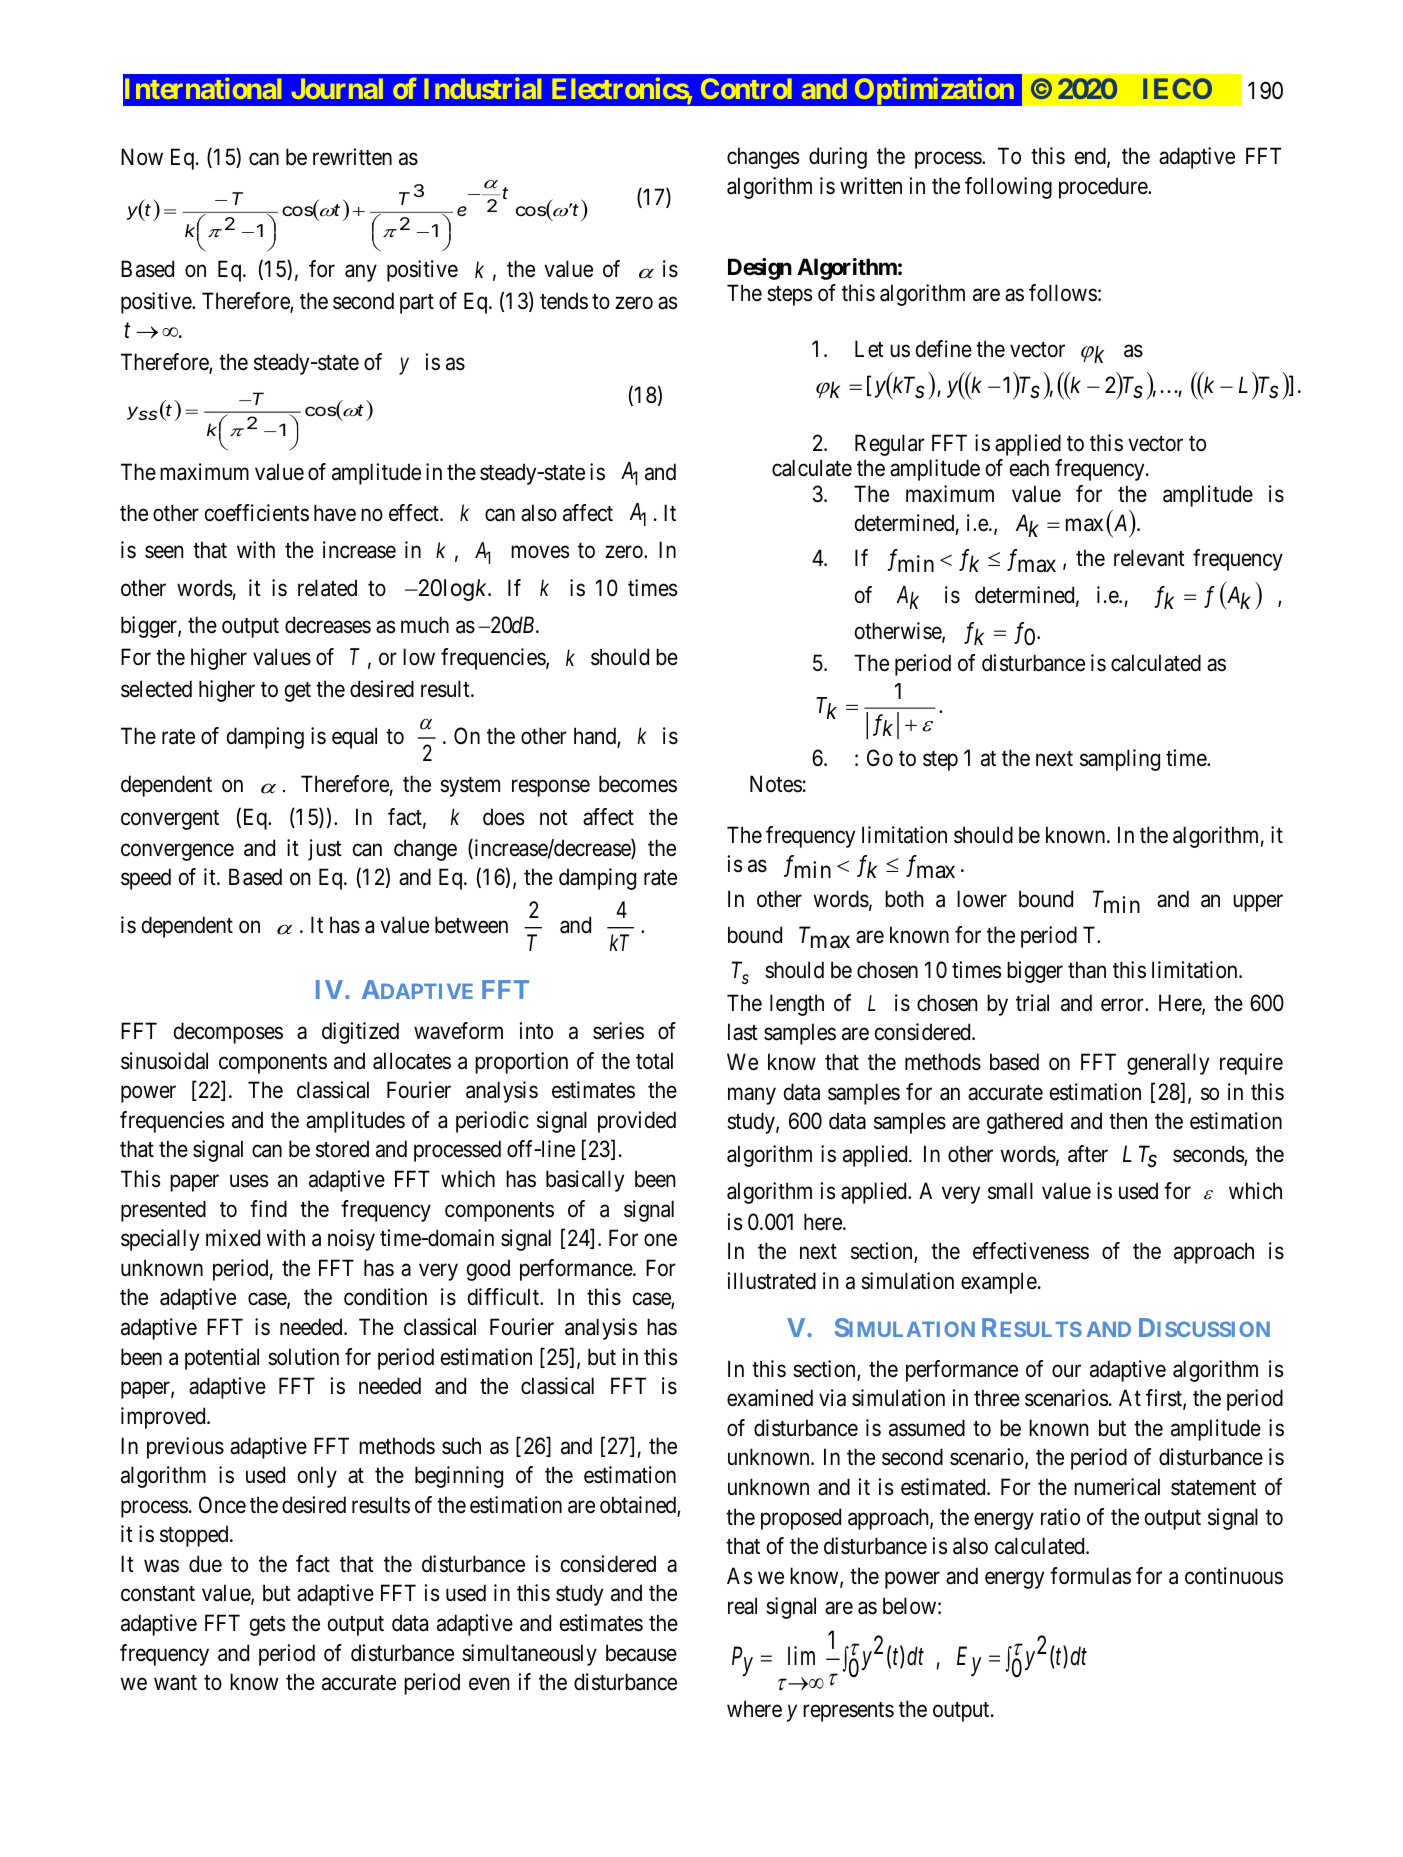 This image has width=1403, height=1857. I want to click on becomes, so click(638, 784).
